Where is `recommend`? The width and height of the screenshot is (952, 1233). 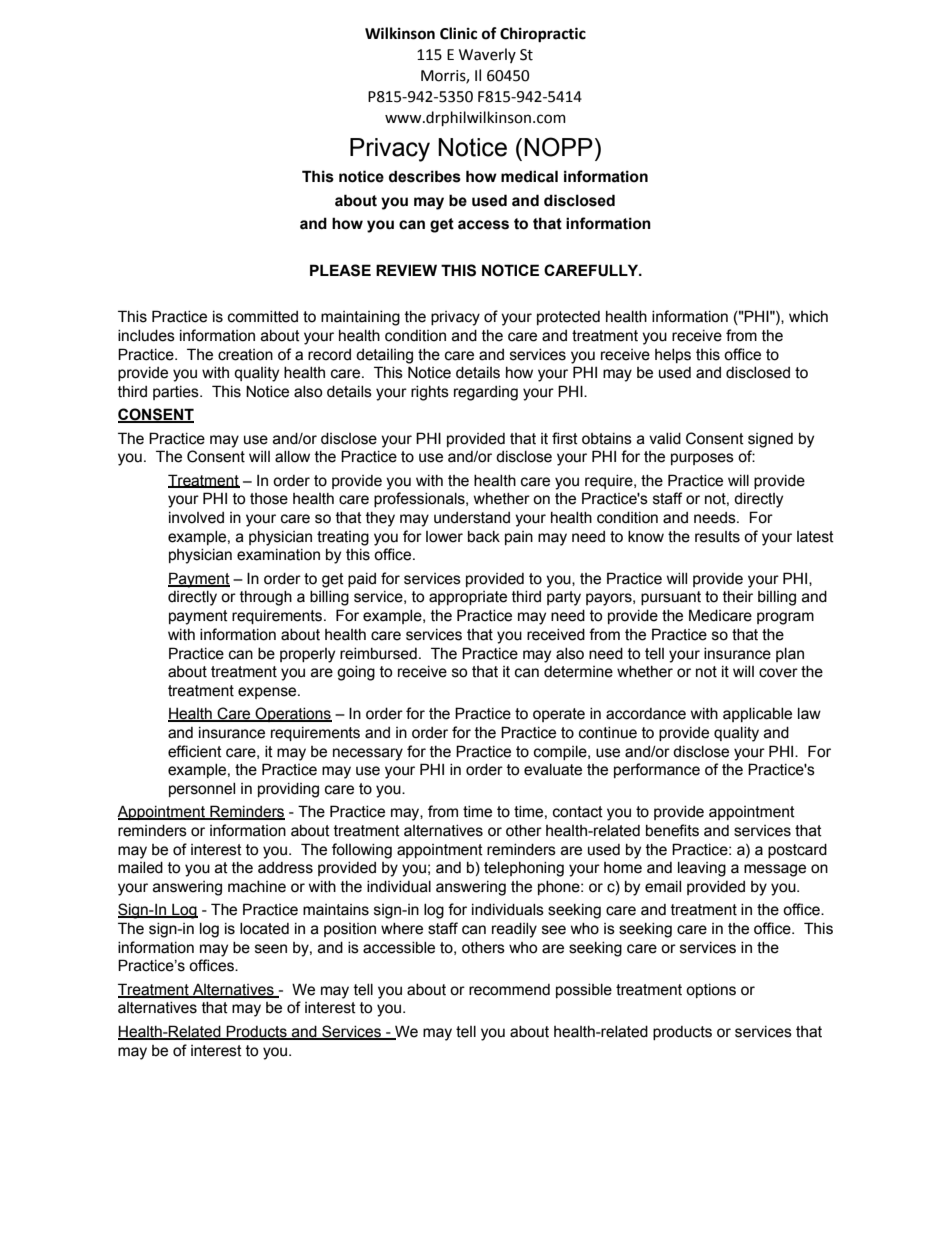 recommend is located at coordinates (509, 990).
